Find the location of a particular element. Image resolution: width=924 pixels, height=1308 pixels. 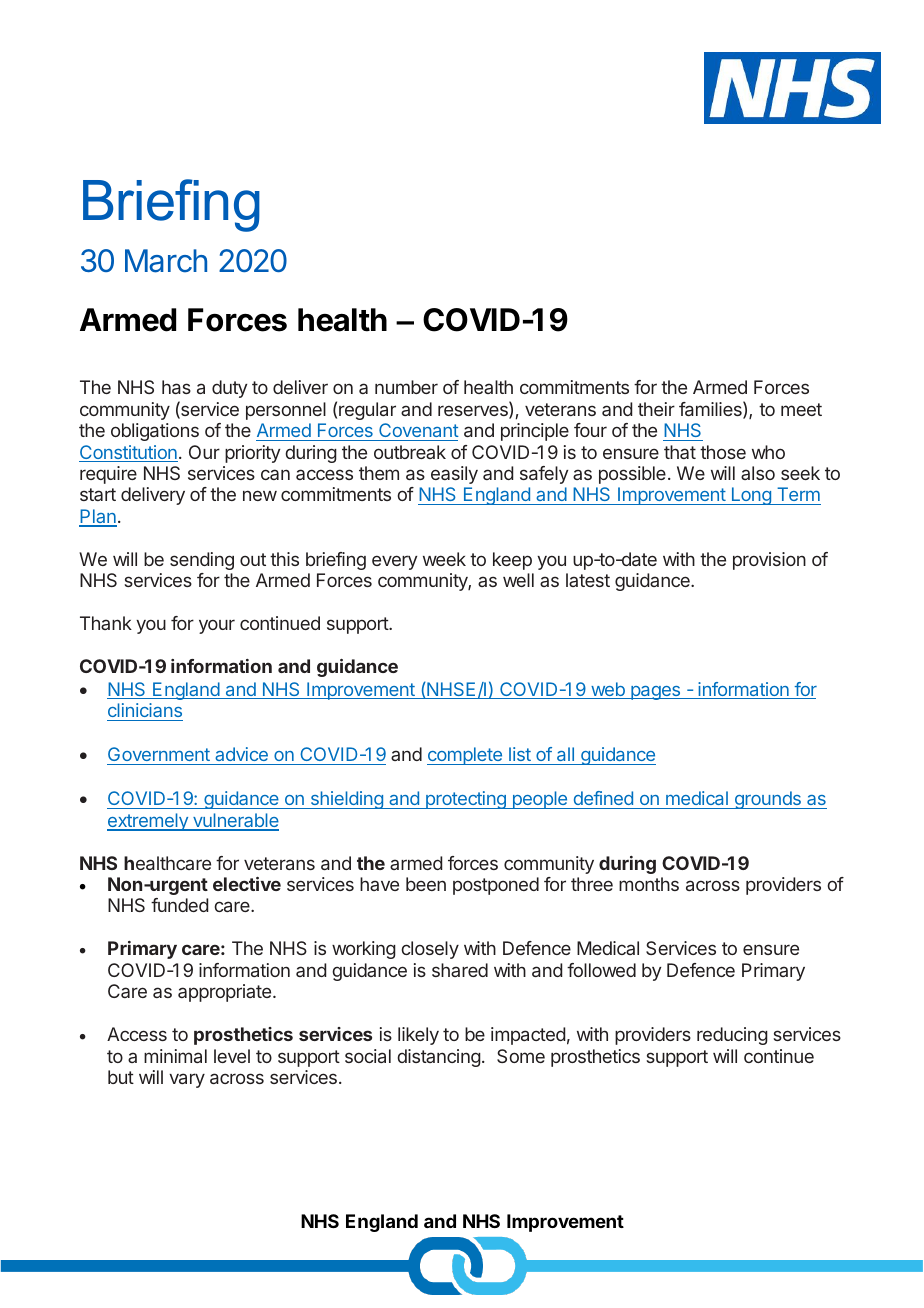

provision is located at coordinates (769, 561).
